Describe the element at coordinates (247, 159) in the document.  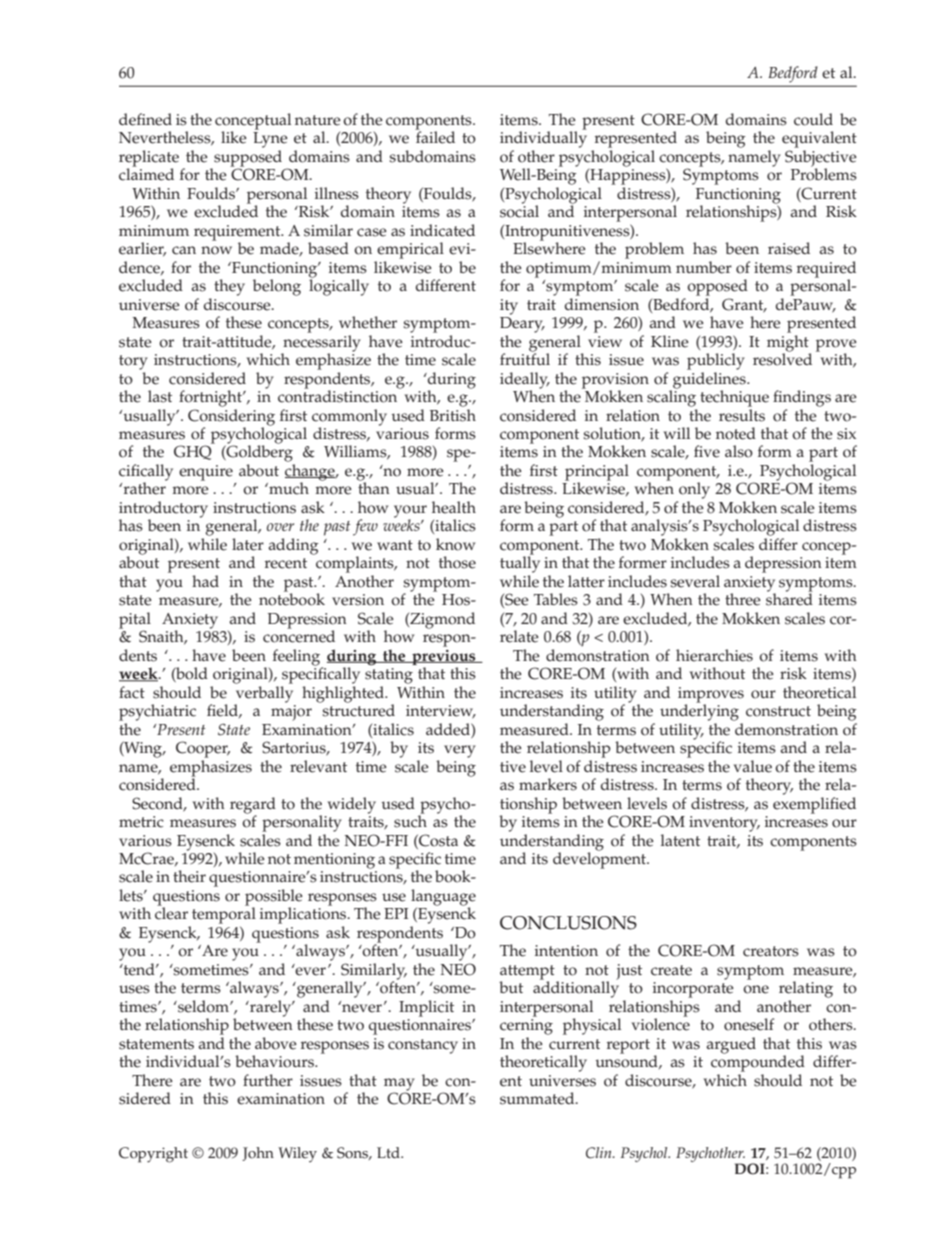
I see `supposed` at that location.
